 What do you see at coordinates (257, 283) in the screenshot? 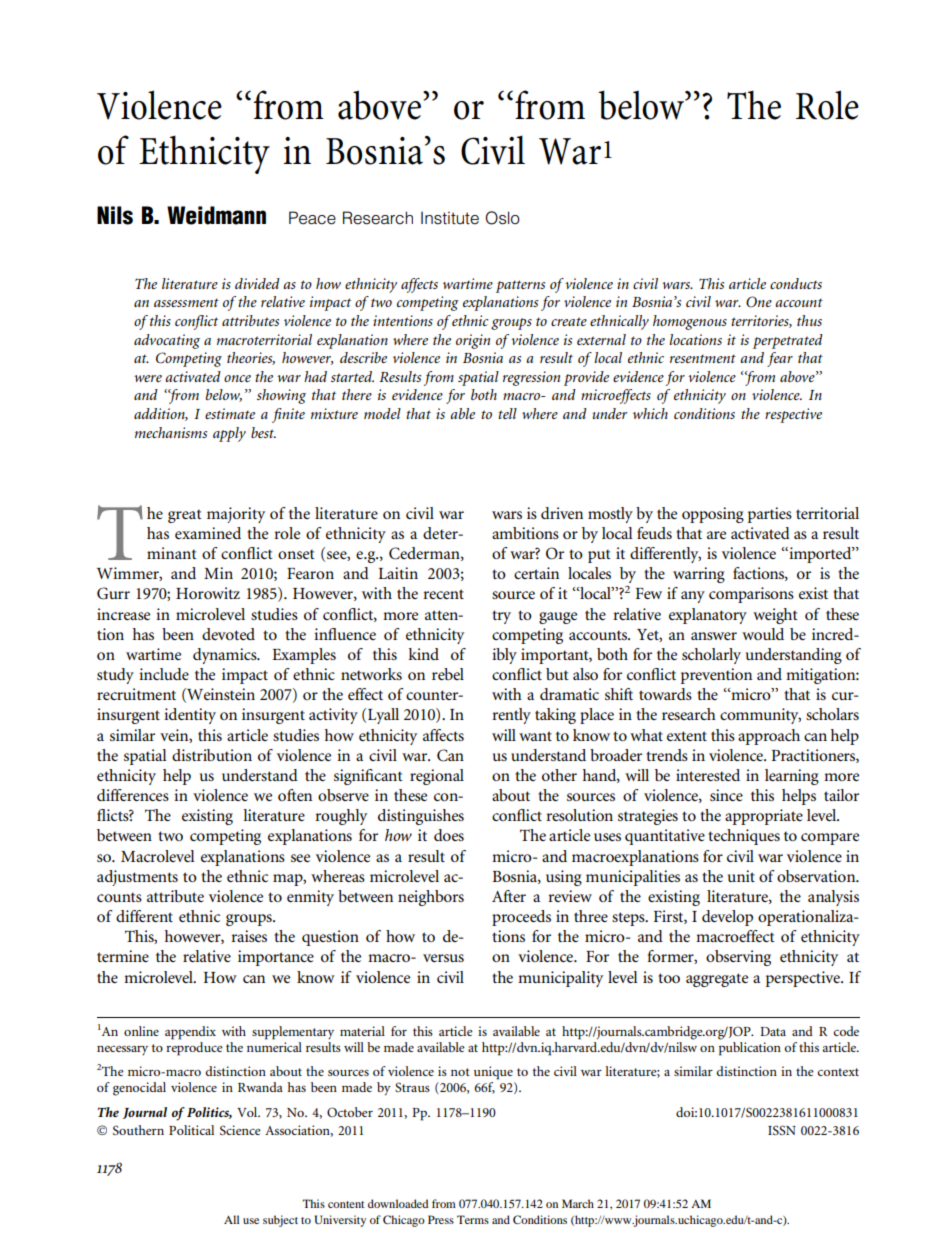
I see `divided` at bounding box center [257, 283].
